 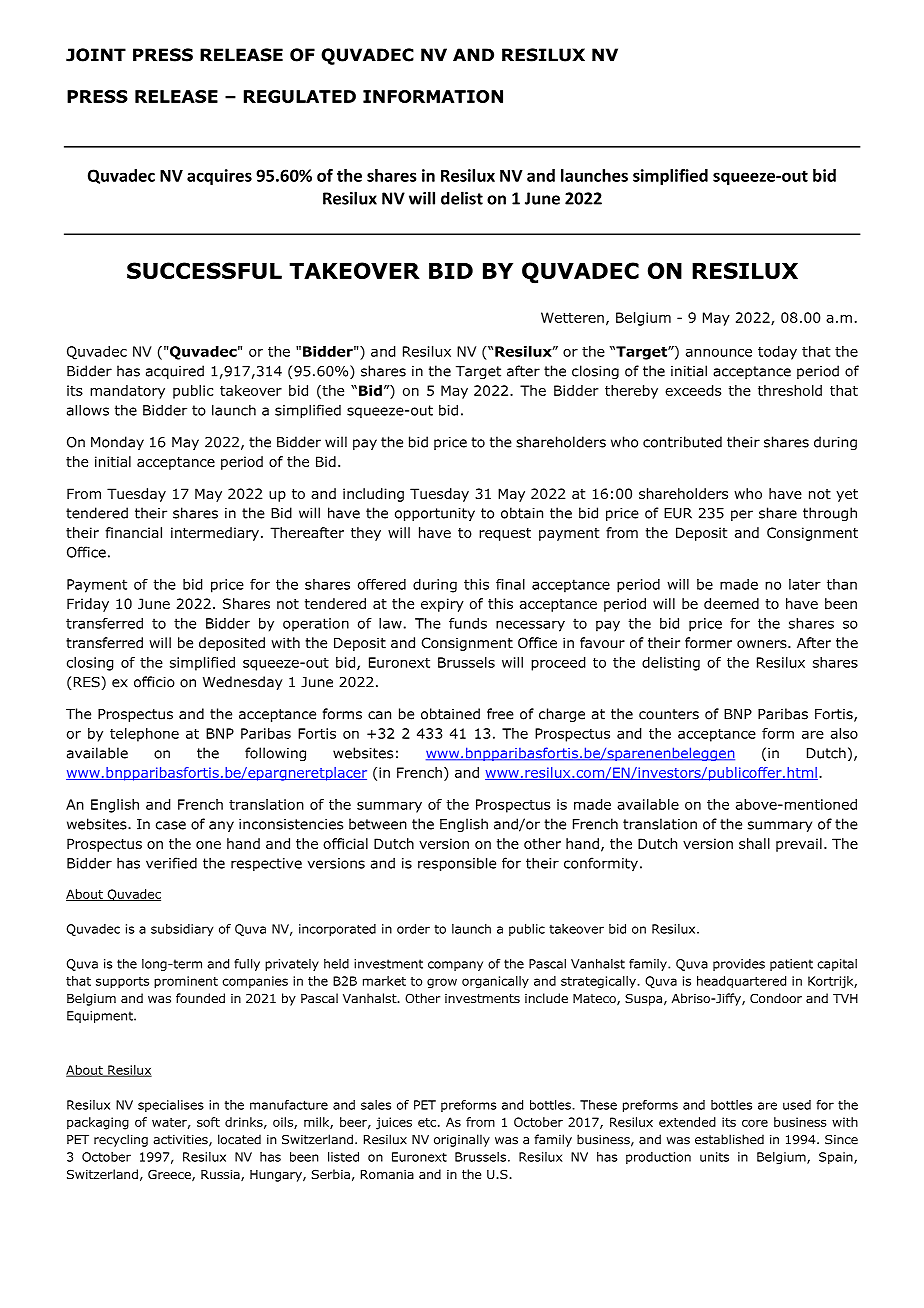 I want to click on Friday, so click(x=88, y=605).
